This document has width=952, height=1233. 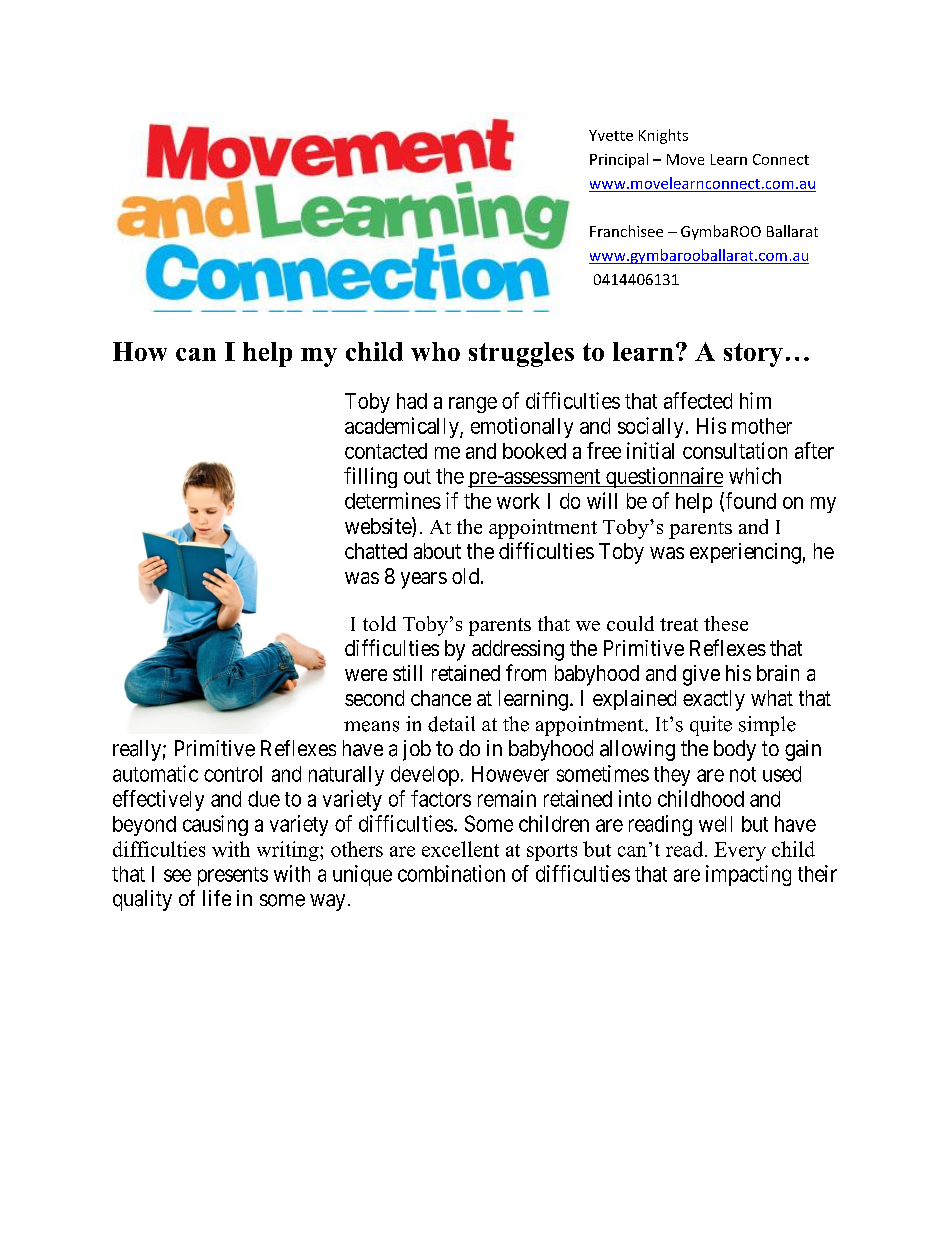 I want to click on him, so click(x=755, y=400).
